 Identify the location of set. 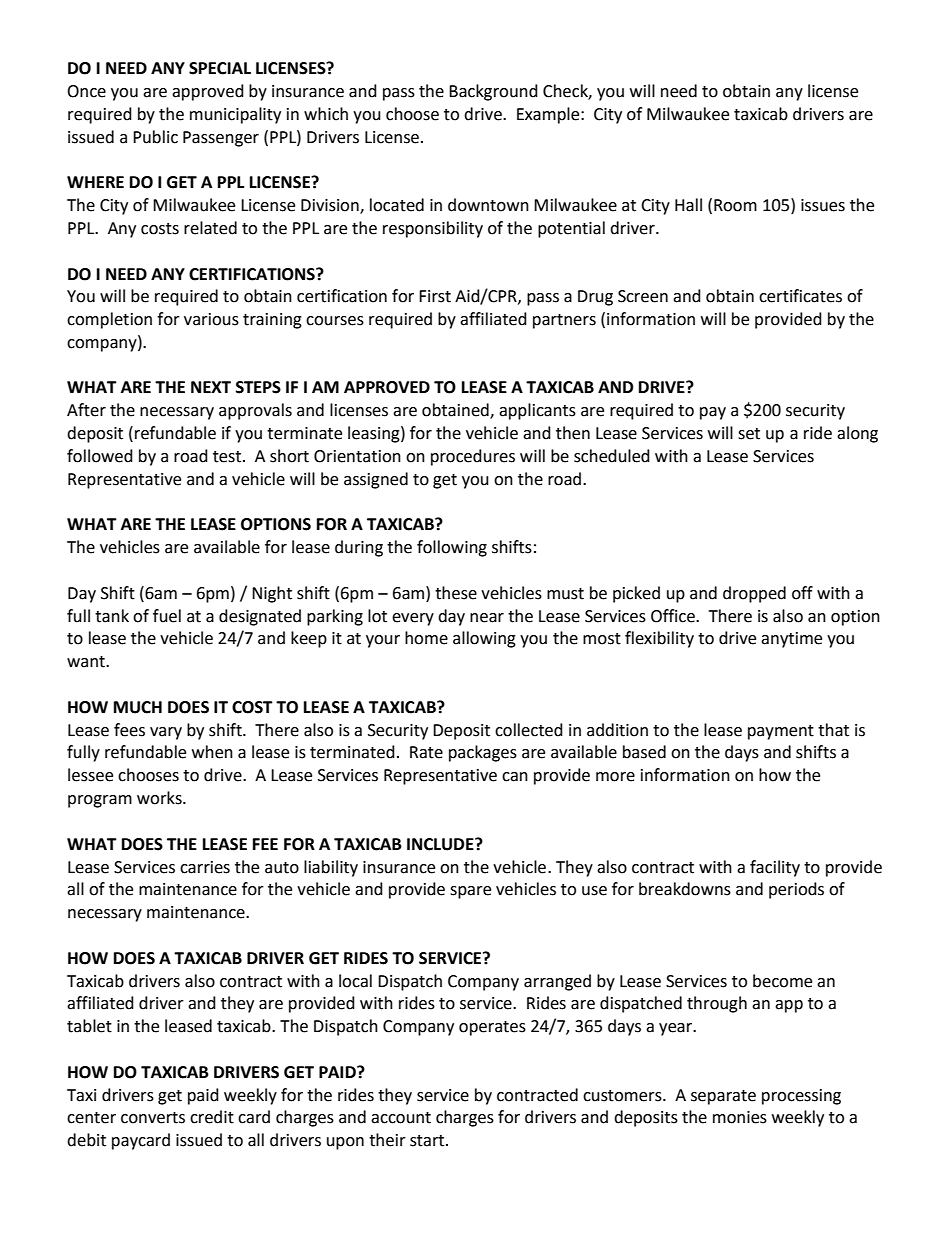
(749, 434).
